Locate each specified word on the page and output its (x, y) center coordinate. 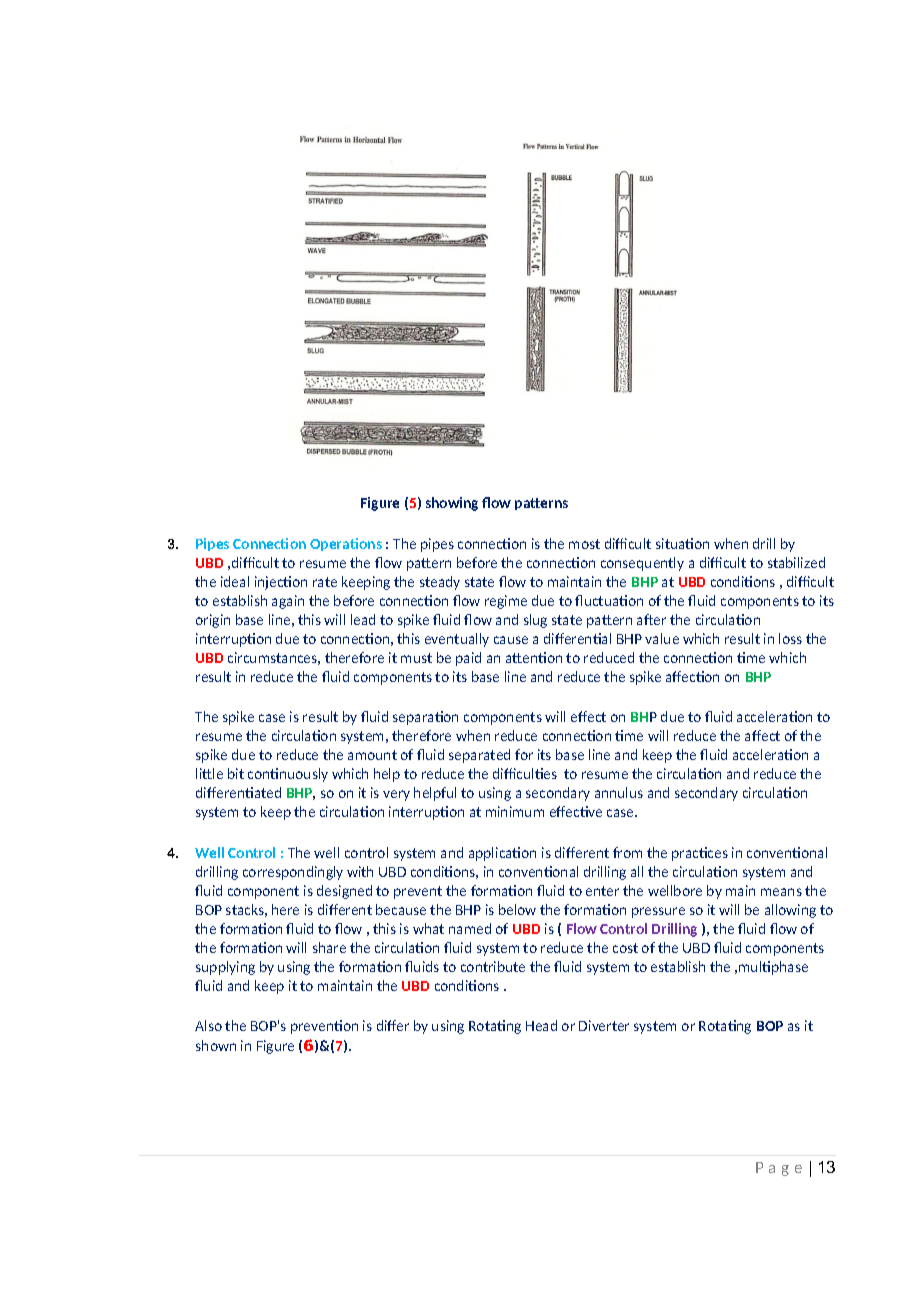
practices (700, 854)
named (470, 928)
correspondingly (293, 873)
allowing (790, 911)
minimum (515, 811)
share (329, 947)
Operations (346, 544)
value (662, 638)
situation (682, 543)
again (288, 602)
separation (425, 718)
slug (535, 621)
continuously (288, 775)
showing (452, 504)
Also (208, 1025)
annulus (619, 792)
